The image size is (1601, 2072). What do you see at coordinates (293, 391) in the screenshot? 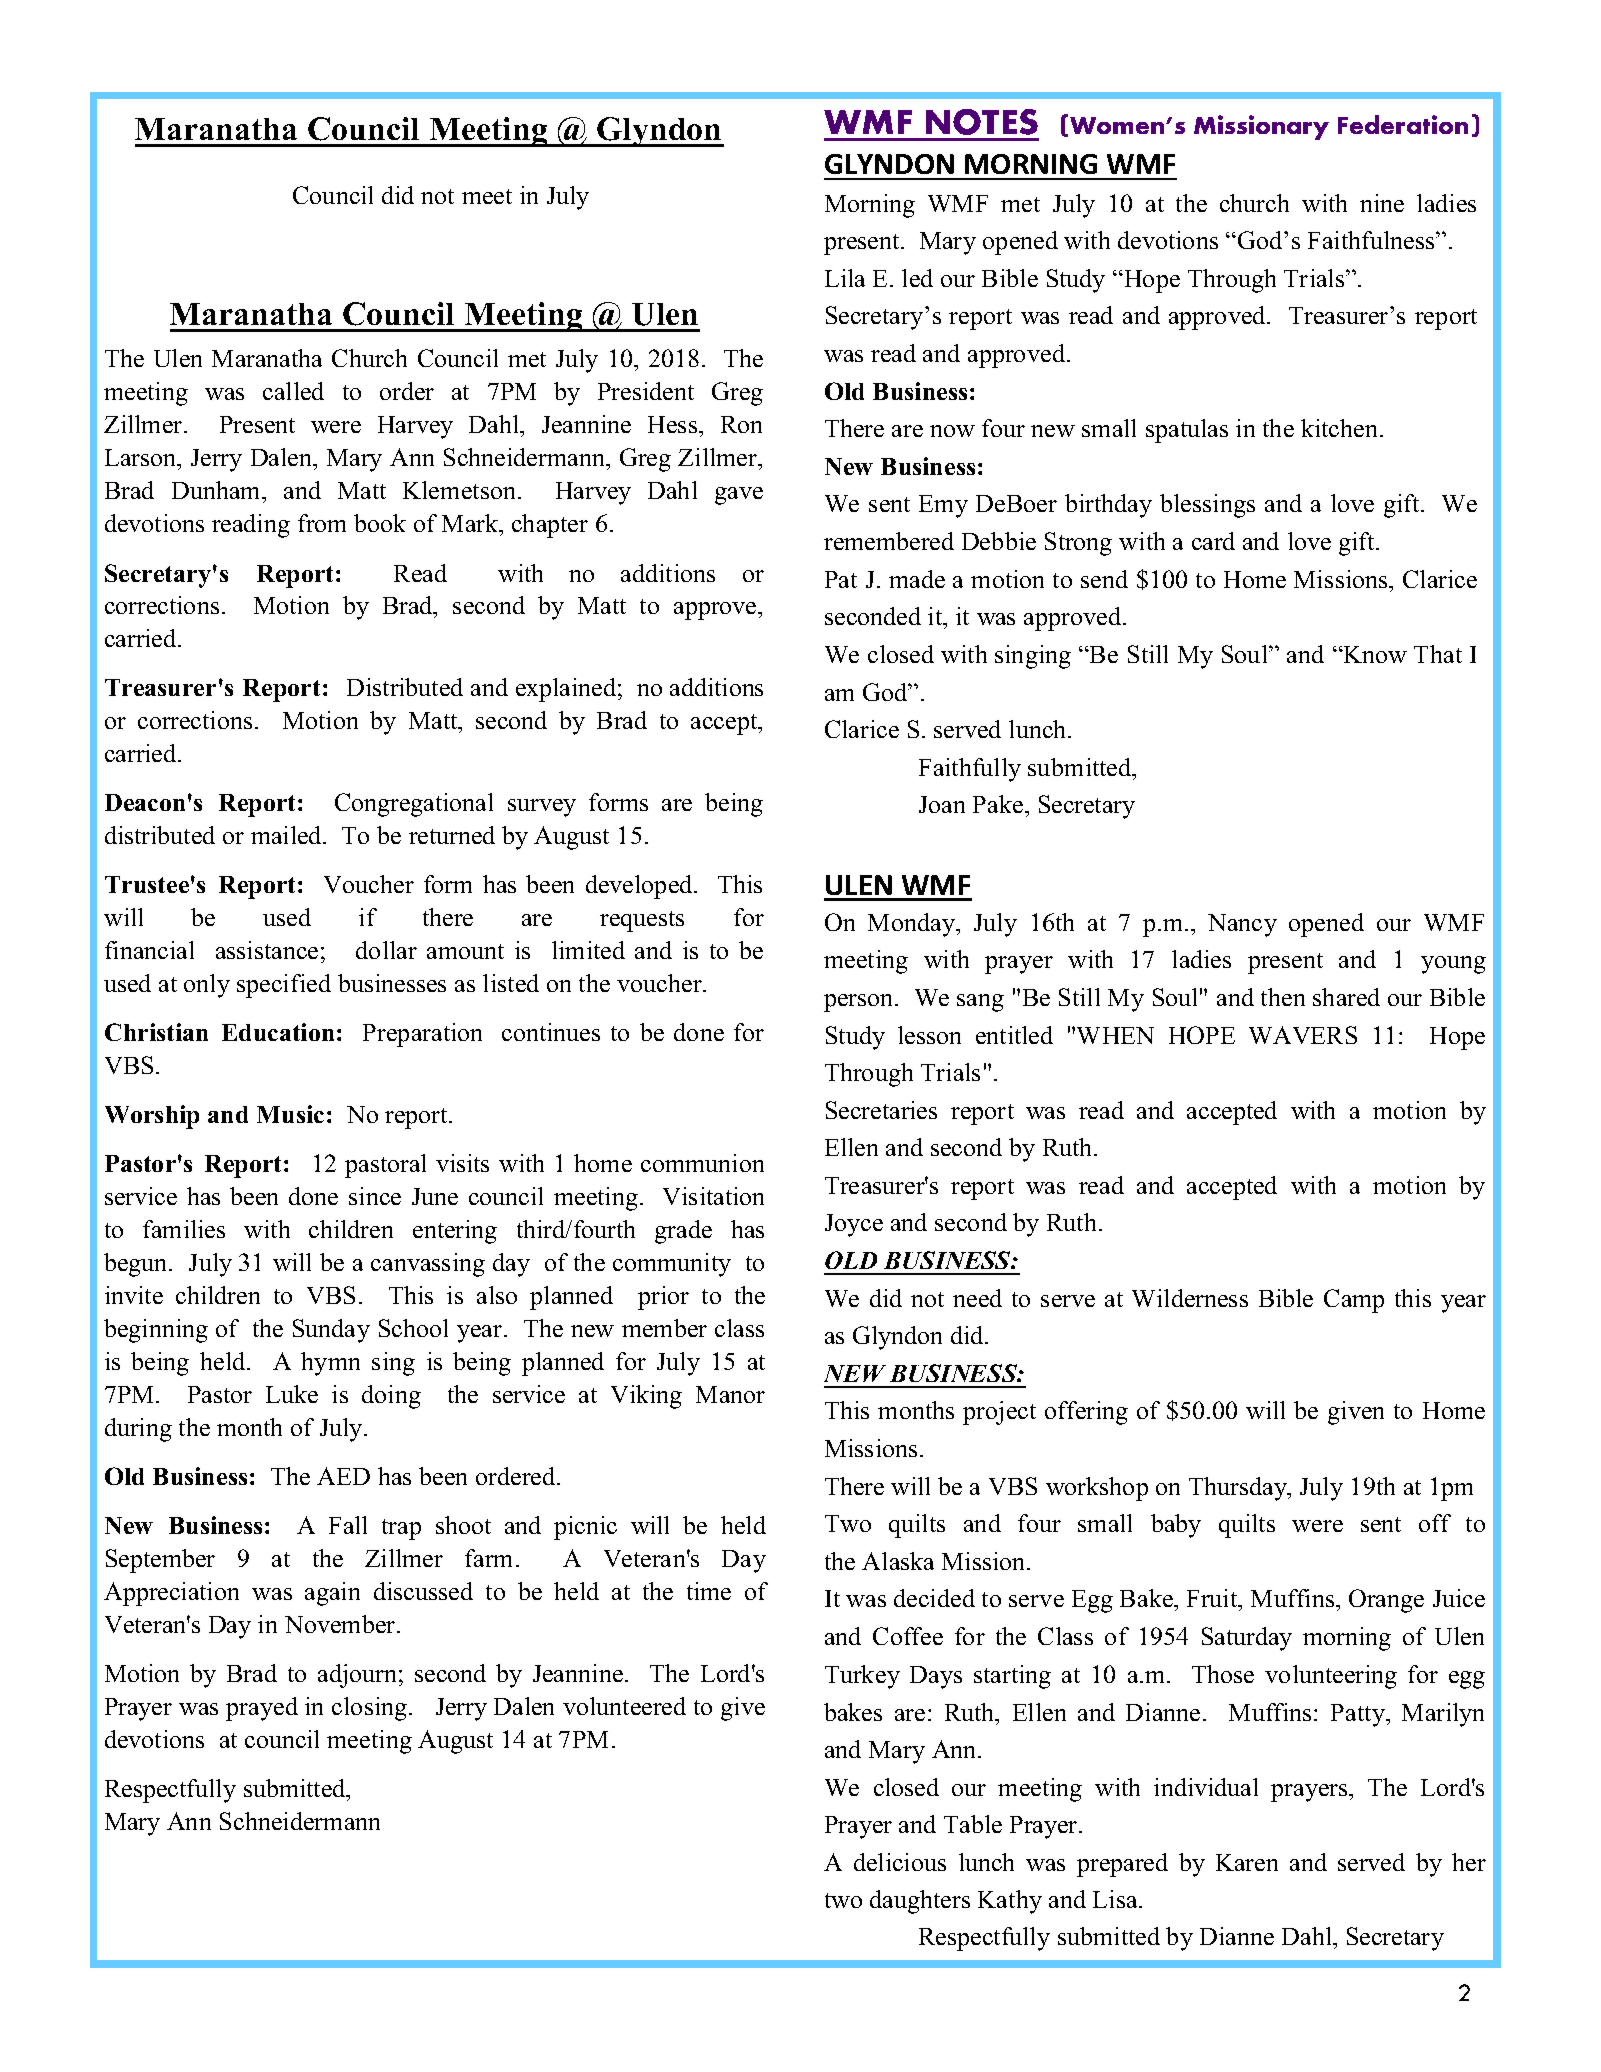
I see `called` at bounding box center [293, 391].
